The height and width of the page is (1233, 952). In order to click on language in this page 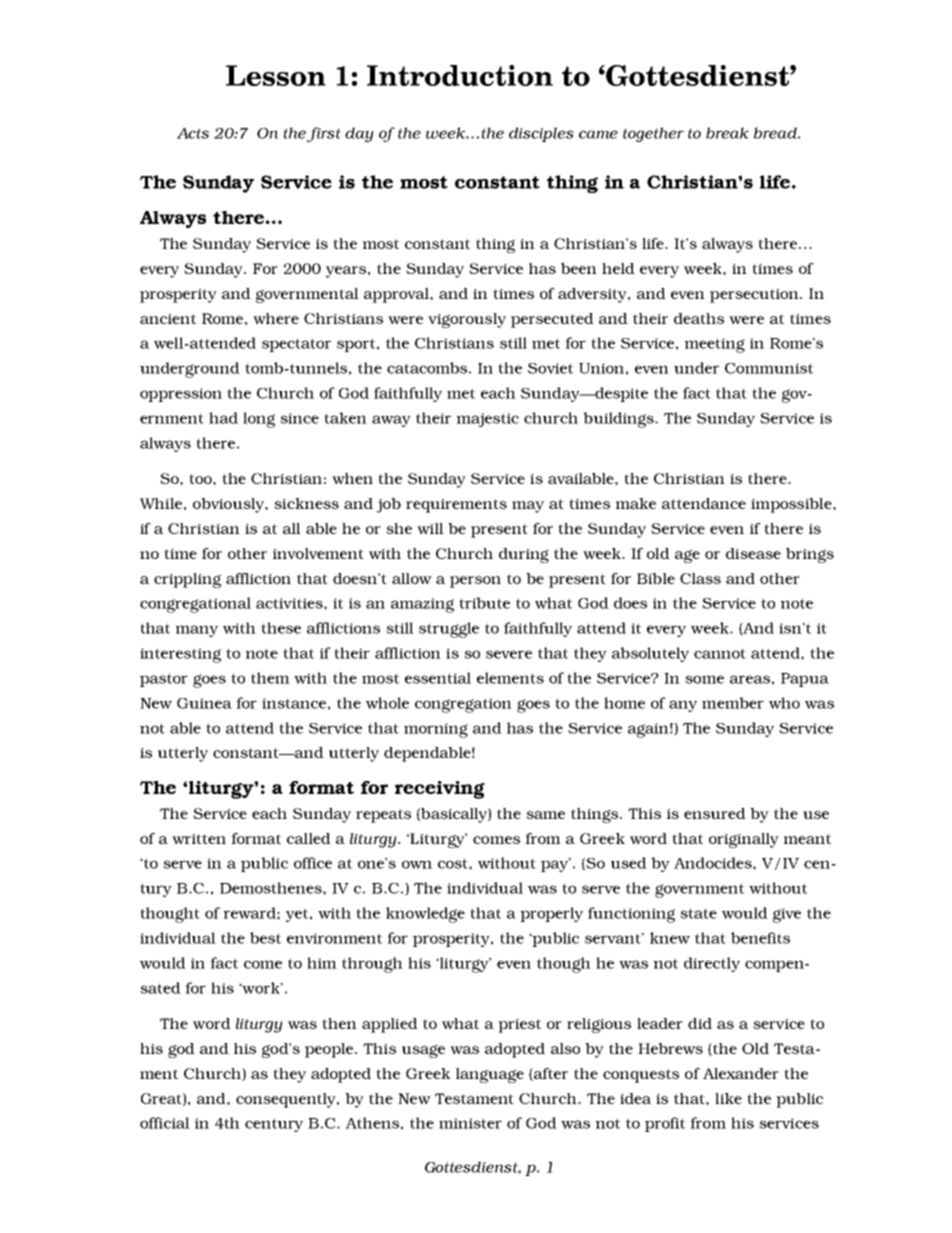, I will do `click(490, 1075)`.
